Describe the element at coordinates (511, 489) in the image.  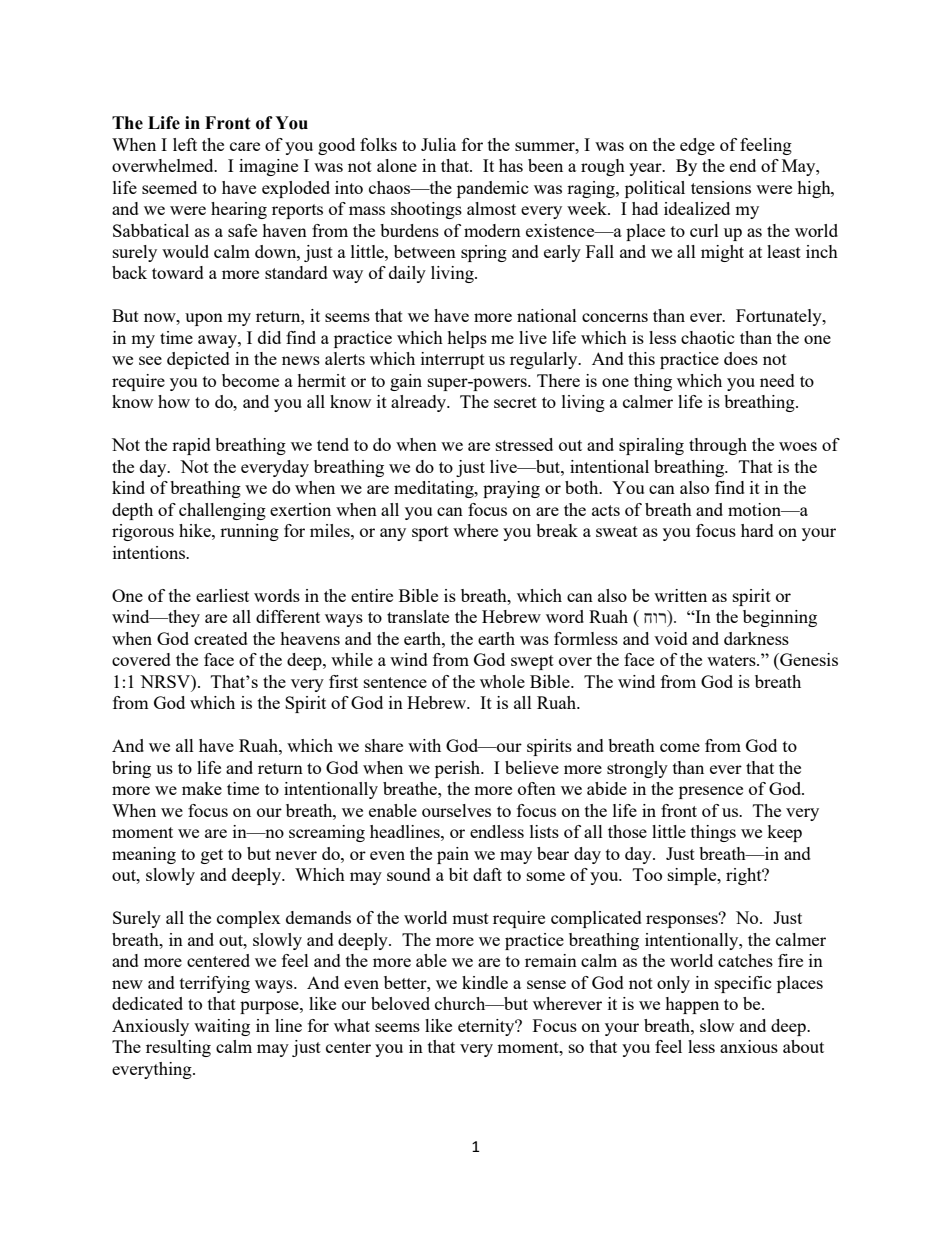
I see `praying` at that location.
